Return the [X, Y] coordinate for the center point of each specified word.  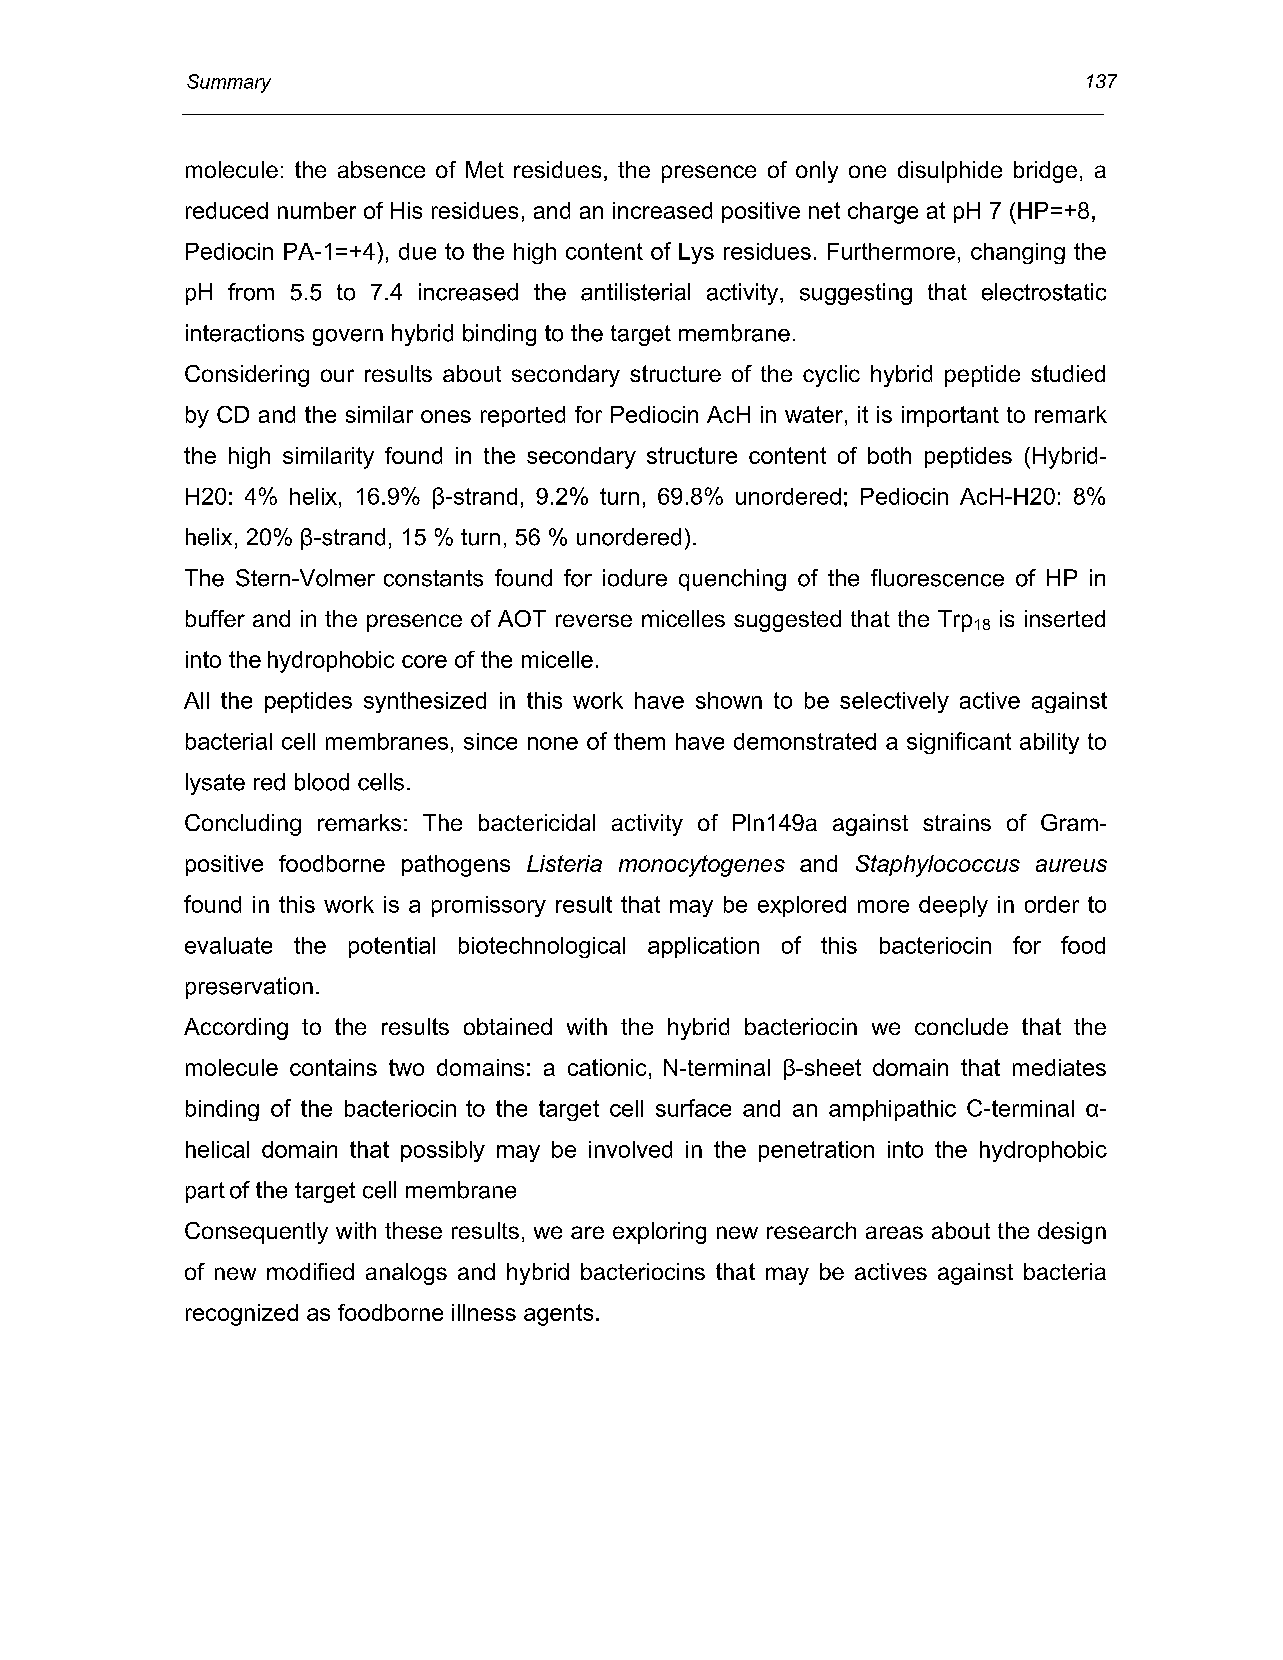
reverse [594, 620]
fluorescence [937, 578]
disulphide [950, 172]
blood [322, 782]
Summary [229, 83]
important [950, 416]
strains [957, 822]
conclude [961, 1026]
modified [310, 1271]
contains [333, 1067]
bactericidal [537, 822]
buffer [215, 618]
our [337, 375]
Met [485, 169]
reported [523, 416]
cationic [607, 1067]
